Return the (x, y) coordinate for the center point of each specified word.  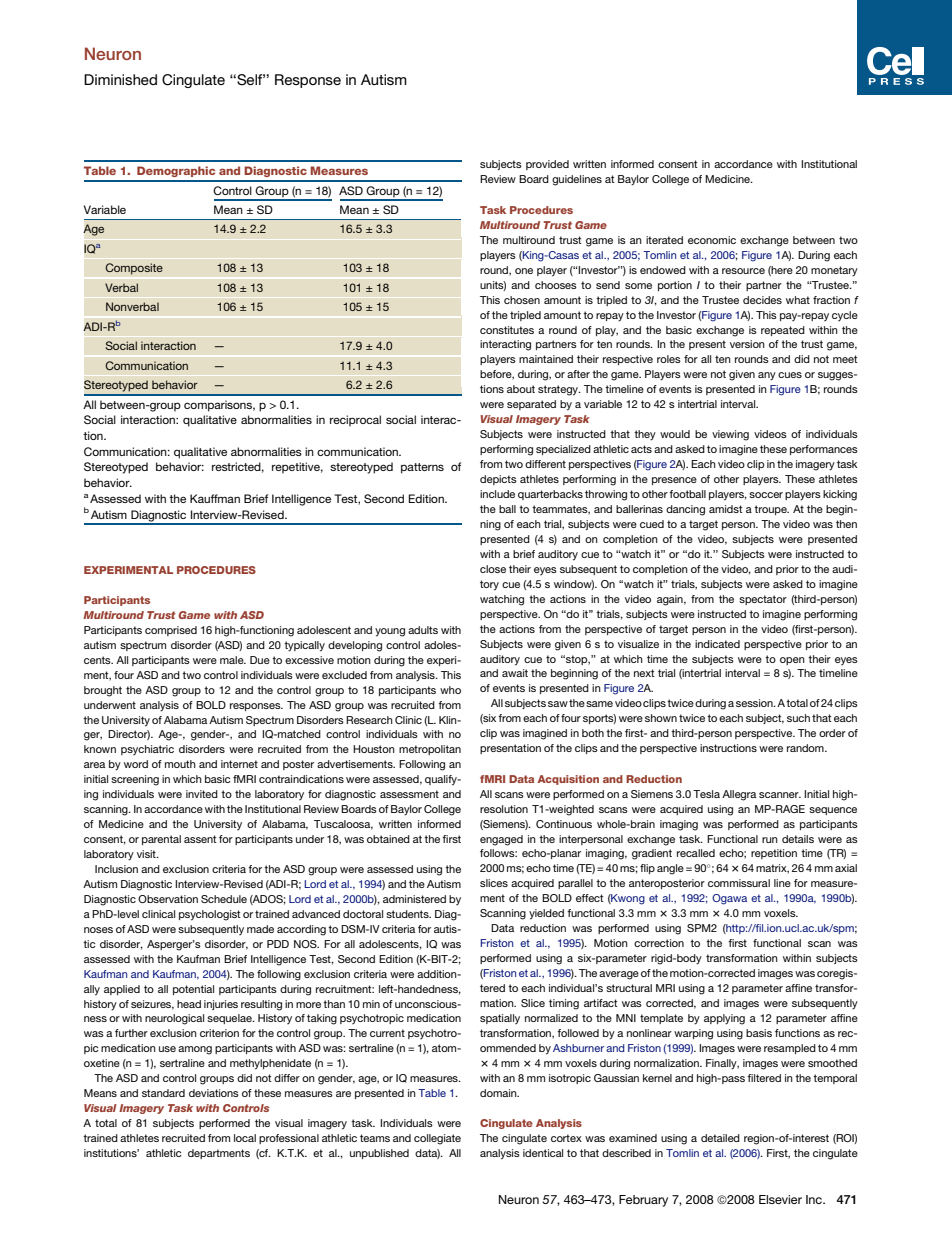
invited (202, 794)
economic (712, 240)
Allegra (739, 795)
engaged (501, 840)
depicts (498, 480)
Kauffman (215, 498)
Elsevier (780, 1199)
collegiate (437, 1139)
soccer (766, 495)
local (245, 1138)
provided (547, 165)
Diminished (120, 79)
